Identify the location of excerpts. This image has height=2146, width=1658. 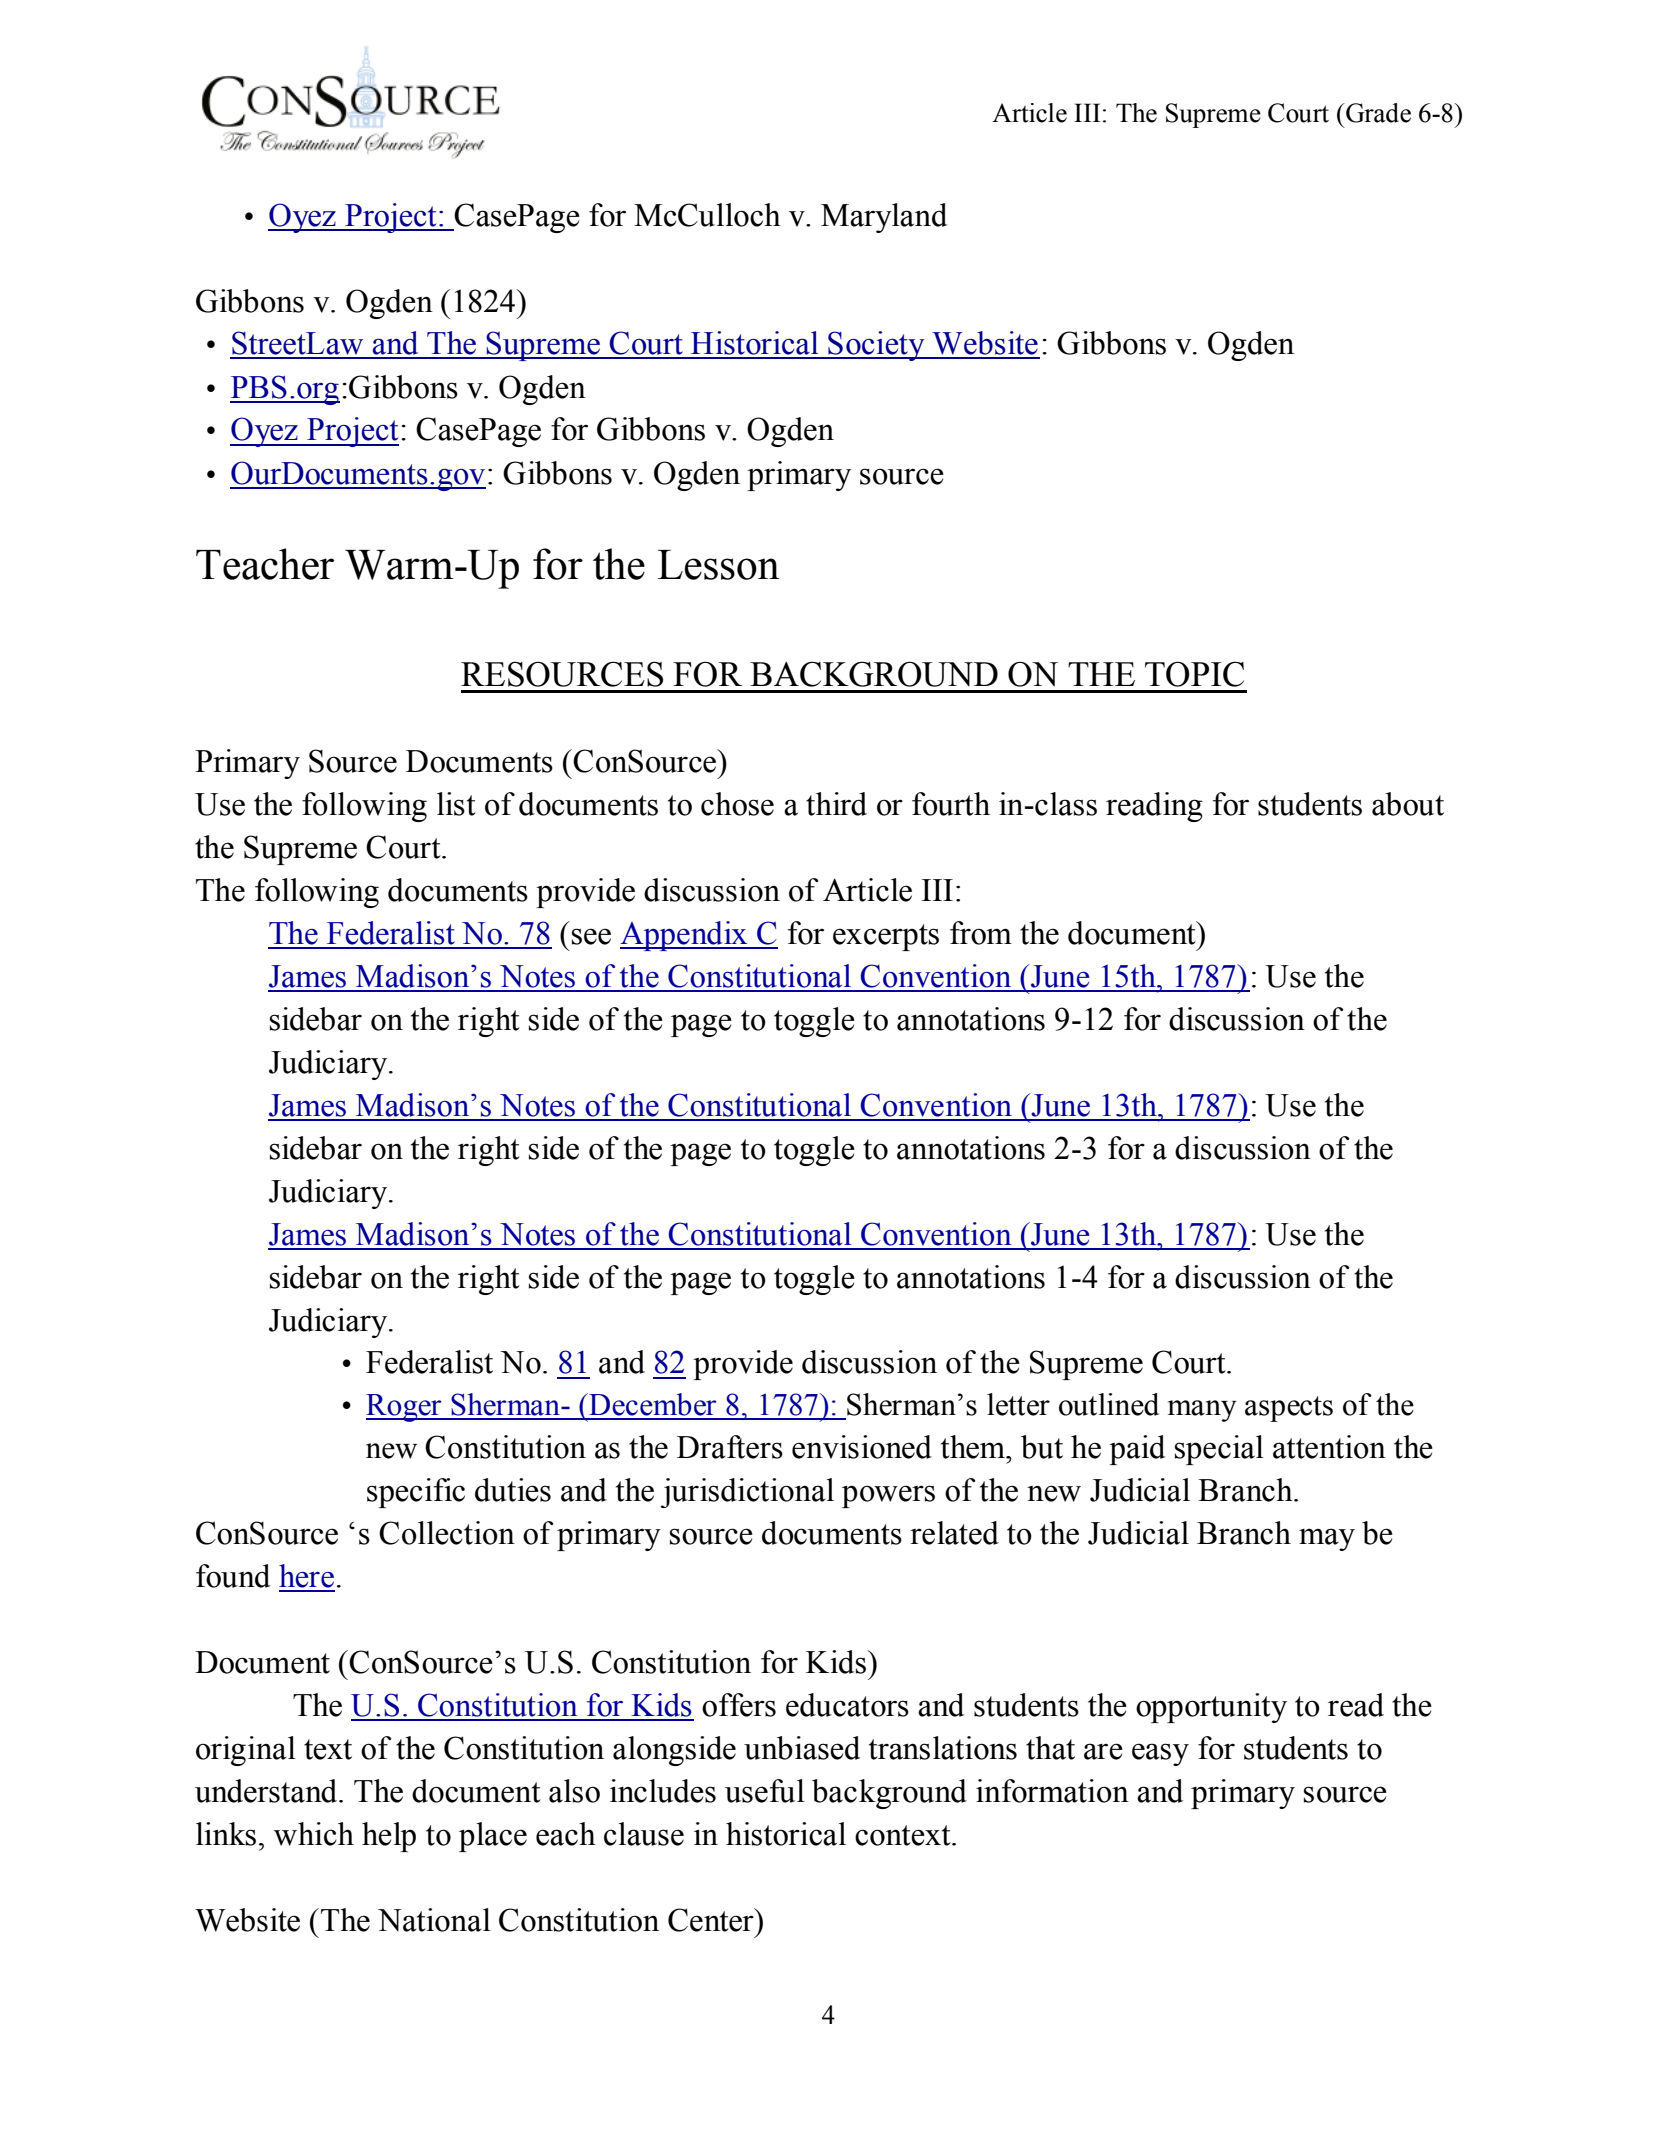
(886, 937).
